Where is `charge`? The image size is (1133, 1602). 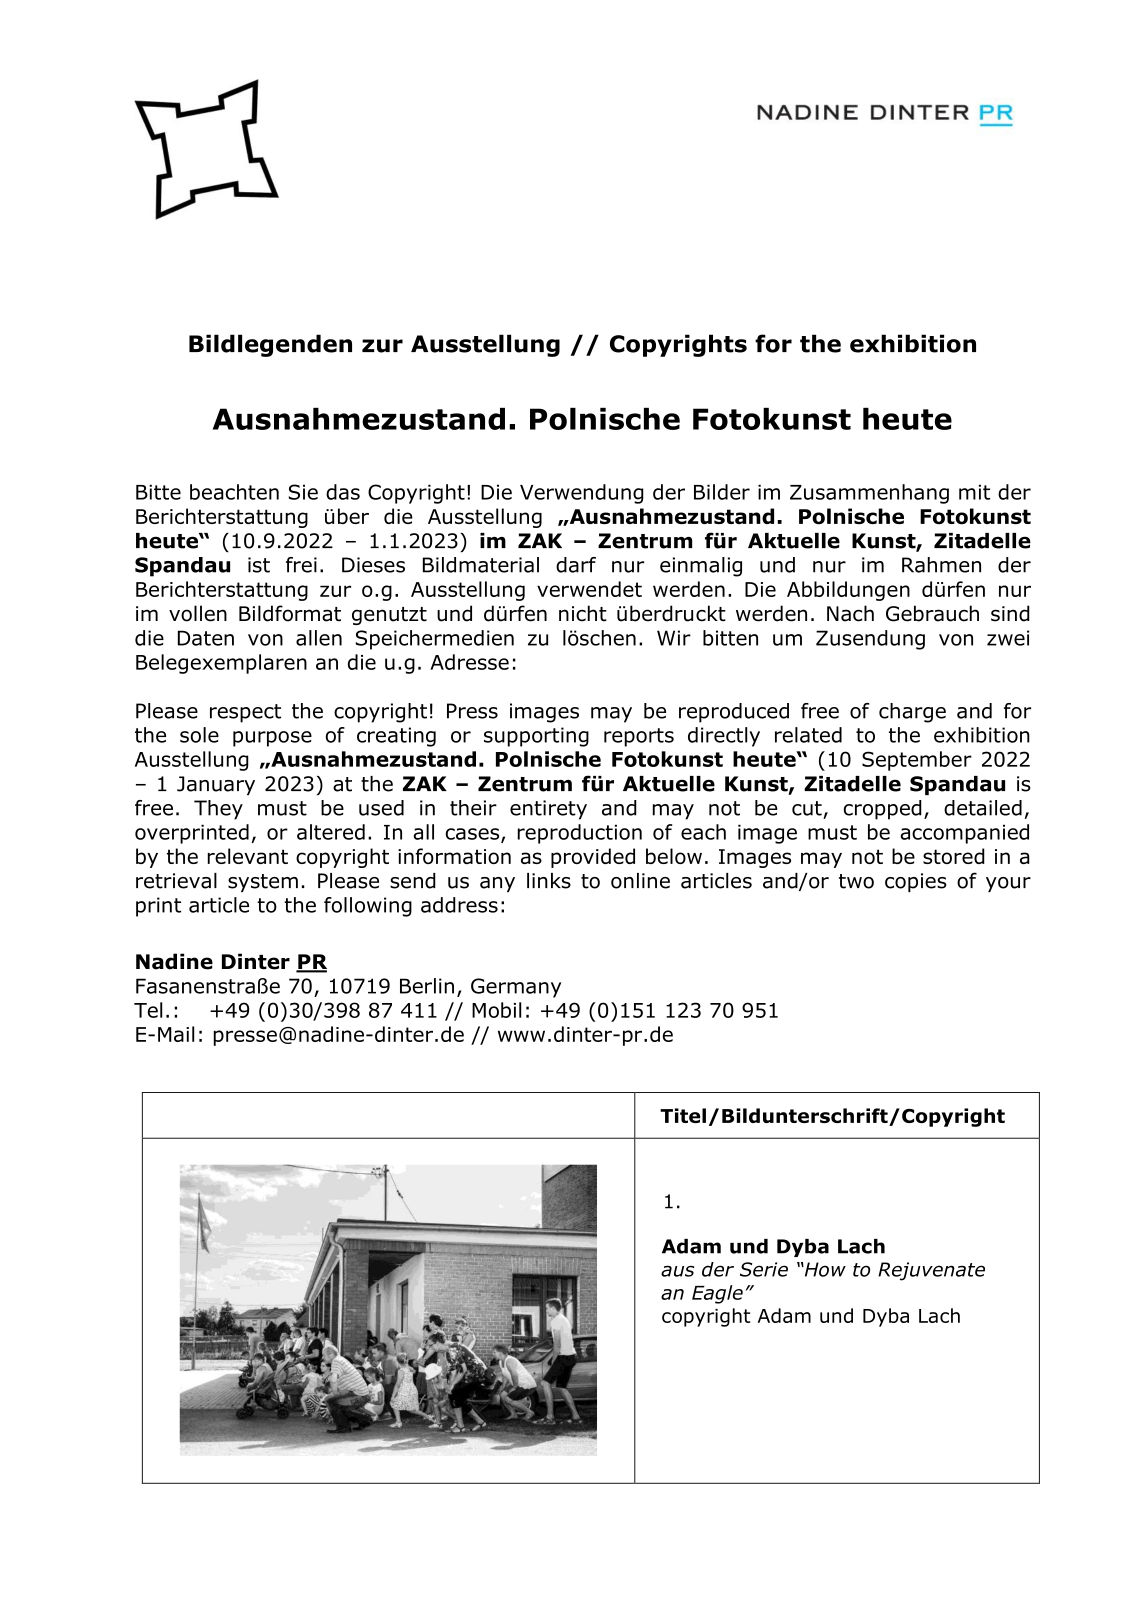 charge is located at coordinates (912, 713).
